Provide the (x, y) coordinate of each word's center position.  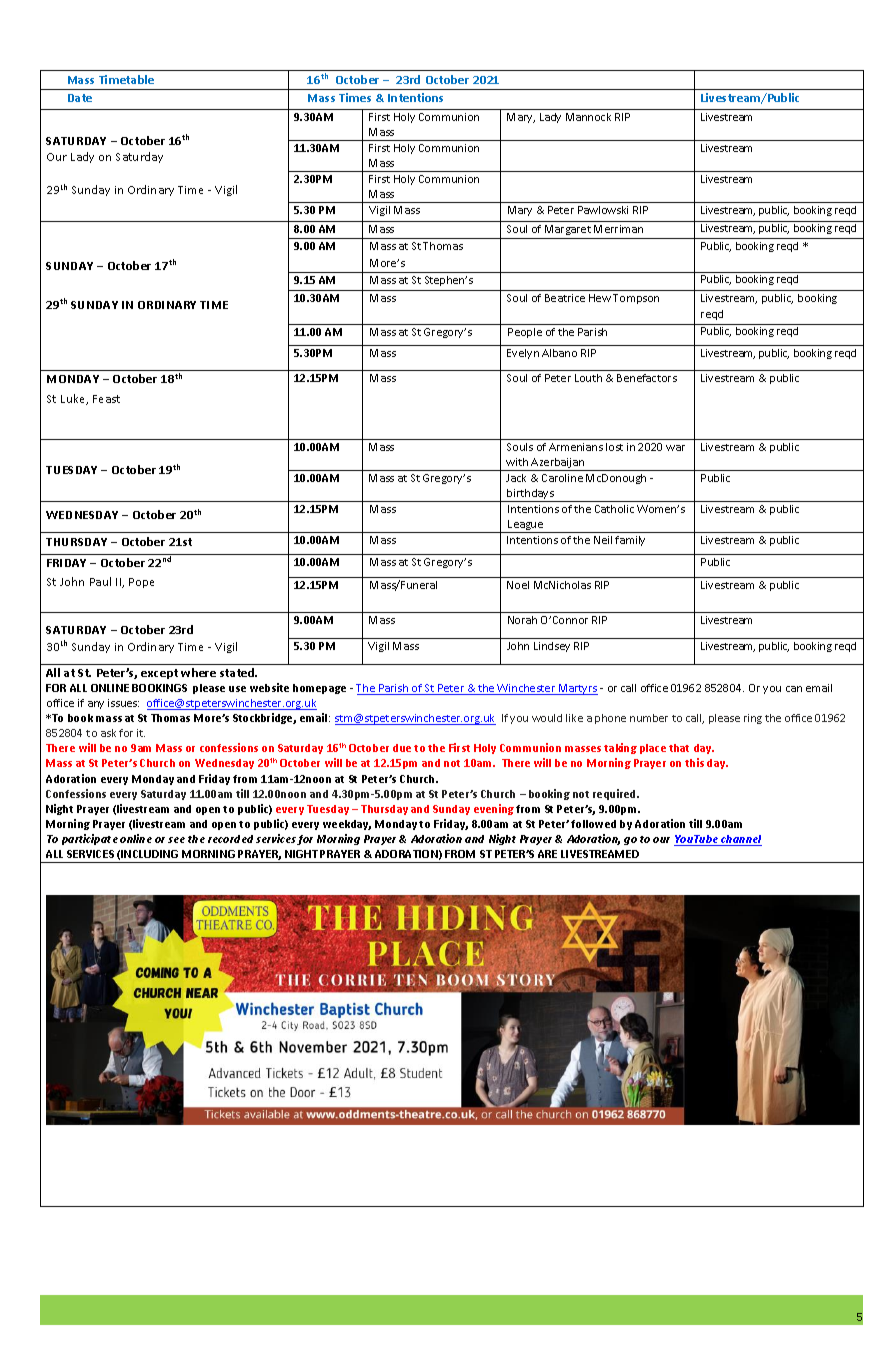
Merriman (618, 229)
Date (80, 98)
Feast (106, 399)
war (675, 448)
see (176, 840)
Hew (600, 298)
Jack (516, 478)
